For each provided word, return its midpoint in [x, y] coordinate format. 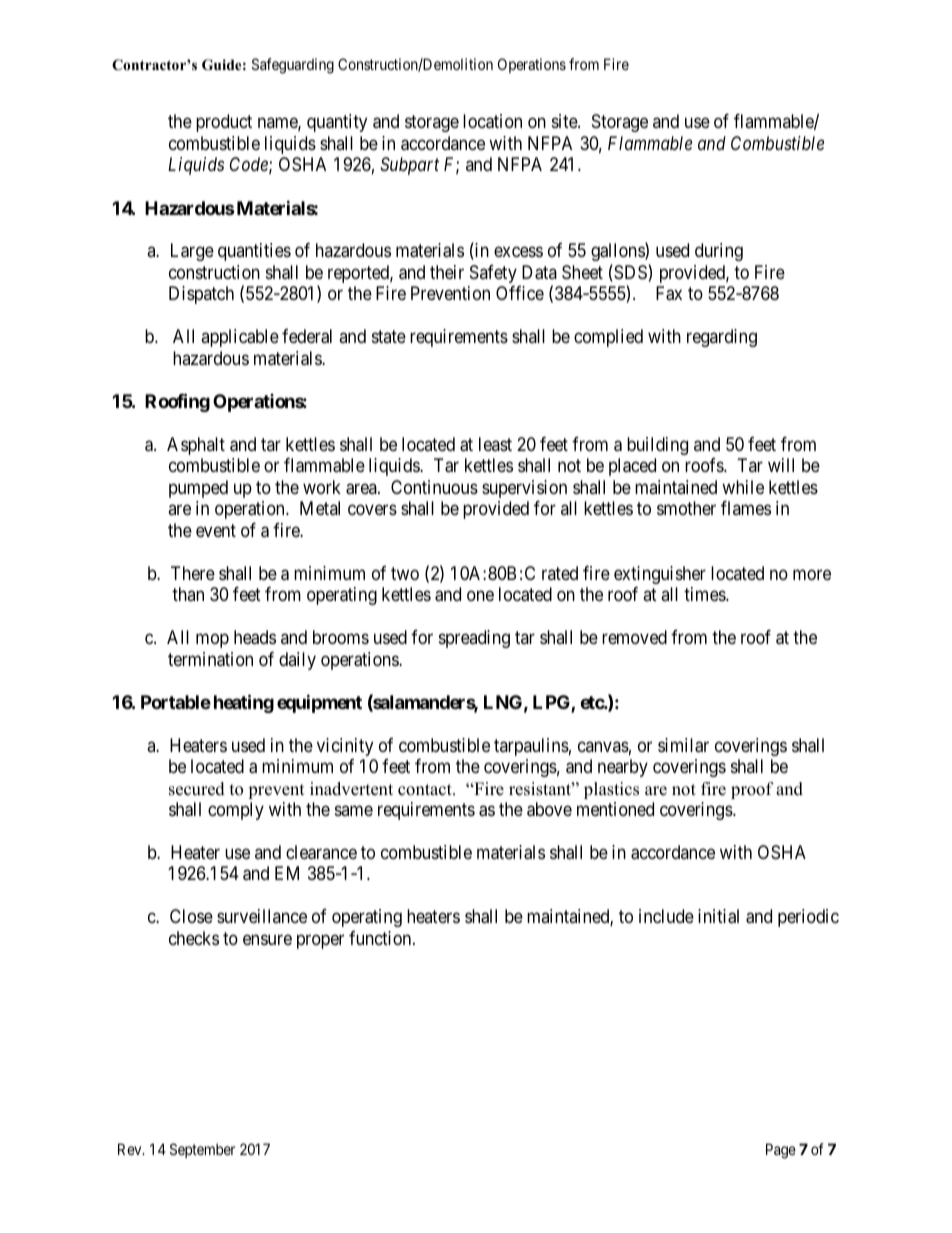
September [202, 1150]
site [565, 121]
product [224, 123]
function [381, 938]
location [492, 121]
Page [781, 1151]
